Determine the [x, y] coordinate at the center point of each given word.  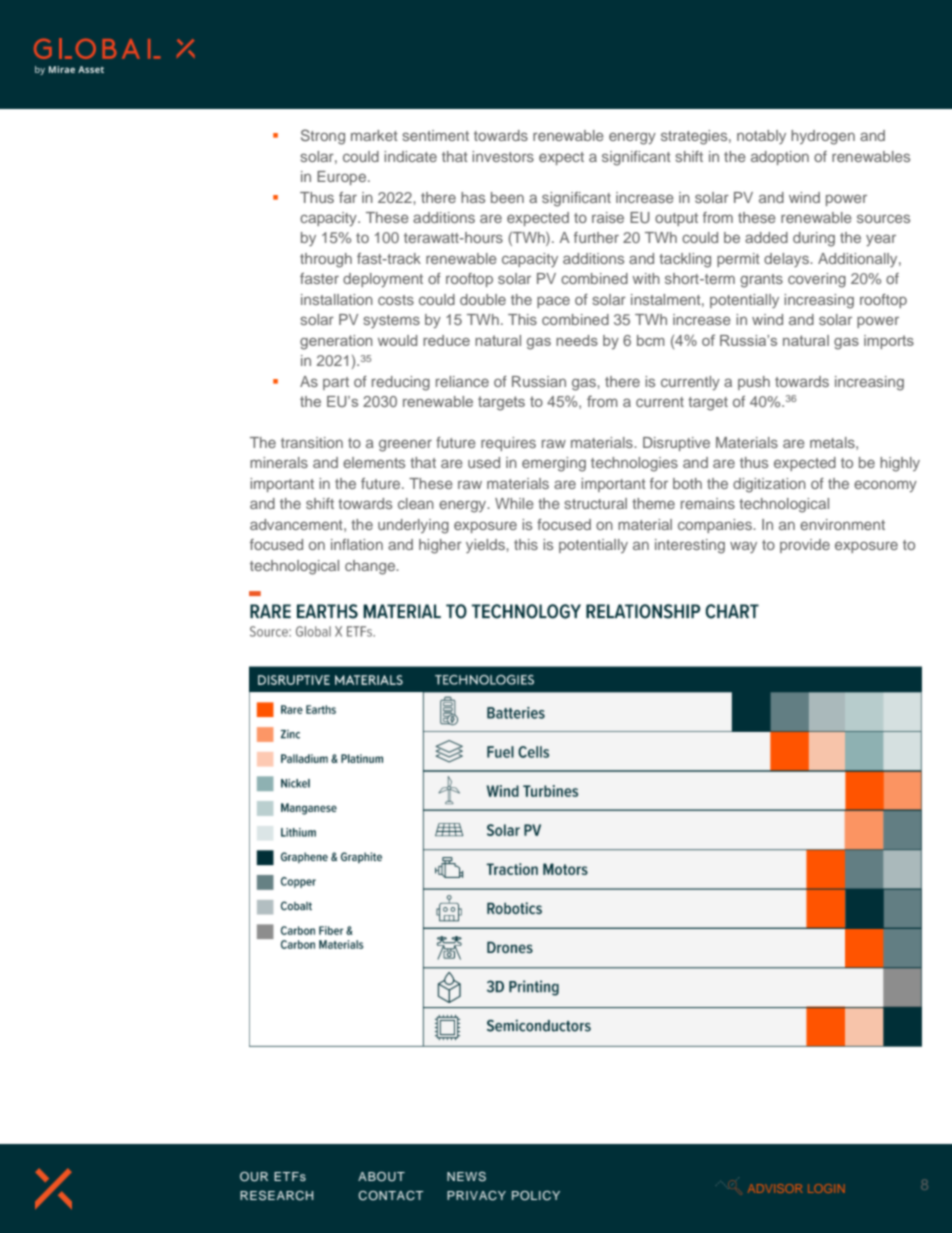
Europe [343, 178]
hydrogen [823, 137]
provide [805, 546]
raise [608, 217]
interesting [690, 546]
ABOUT [381, 1177]
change [371, 567]
